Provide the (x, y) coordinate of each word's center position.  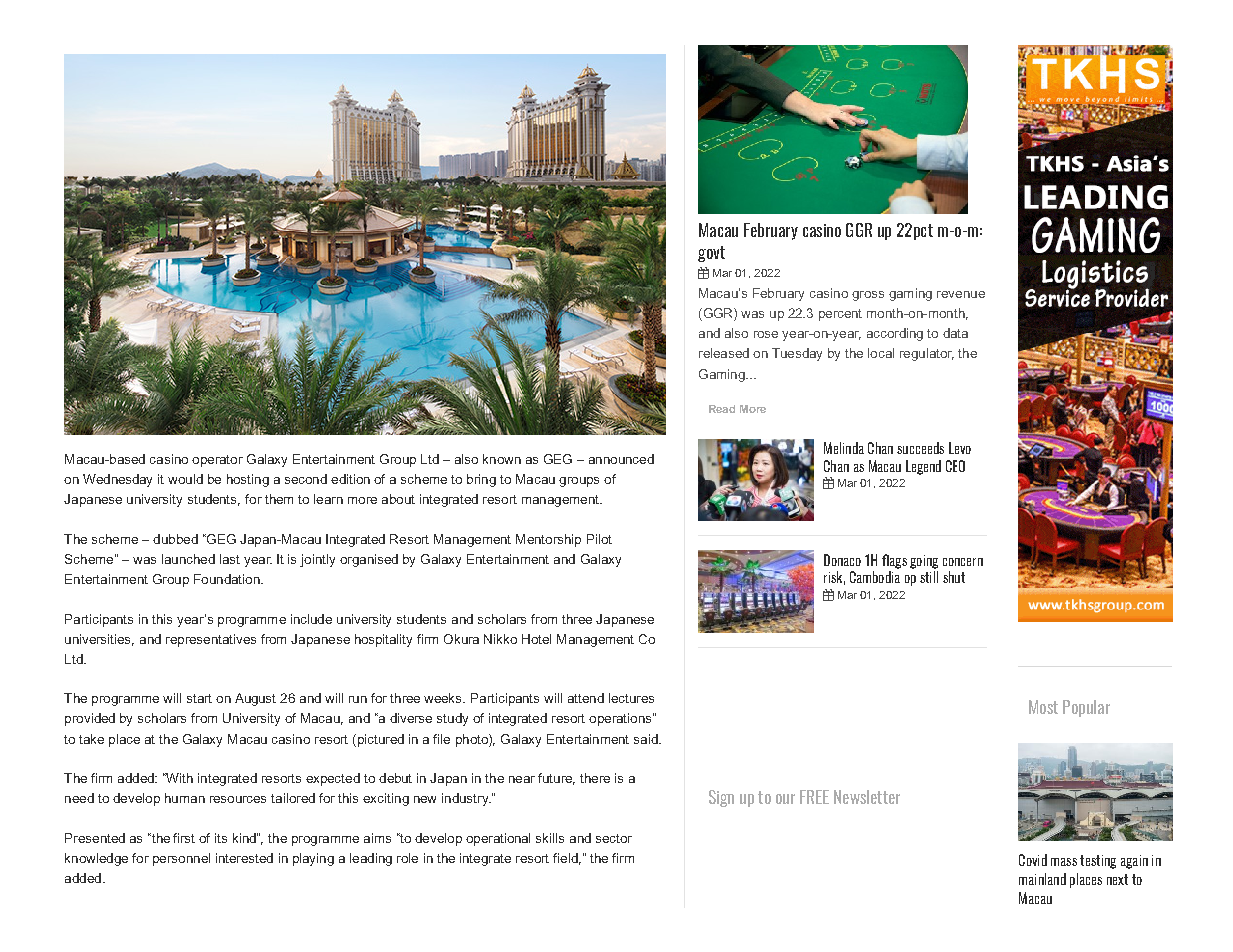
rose (766, 334)
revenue (961, 294)
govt (711, 254)
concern (963, 562)
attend (586, 698)
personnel (181, 859)
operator (217, 461)
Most (1043, 707)
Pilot (599, 539)
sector (614, 838)
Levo (960, 448)
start (199, 698)
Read (722, 409)
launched (188, 559)
